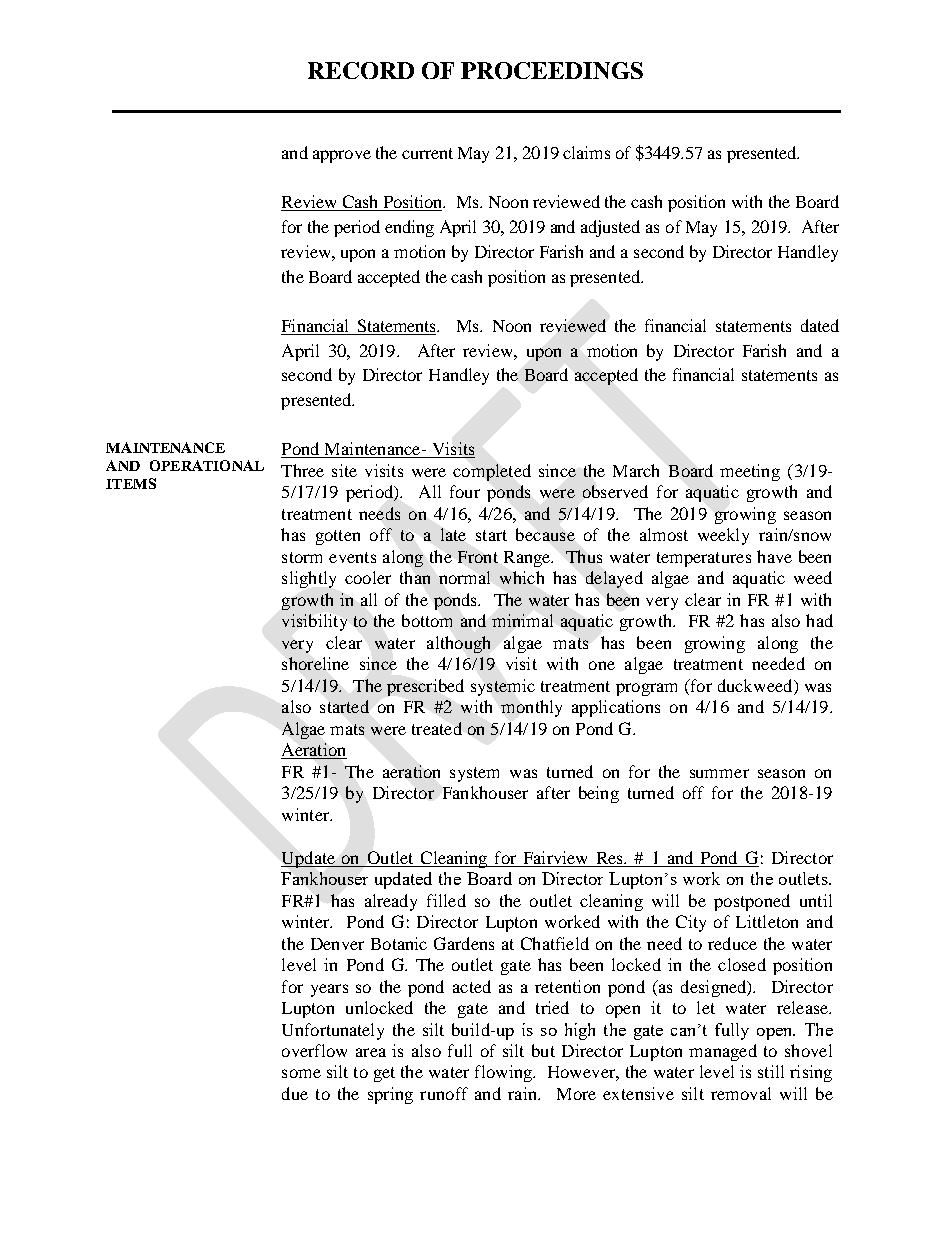  Describe the element at coordinates (750, 472) in the page. I see `meeting` at that location.
